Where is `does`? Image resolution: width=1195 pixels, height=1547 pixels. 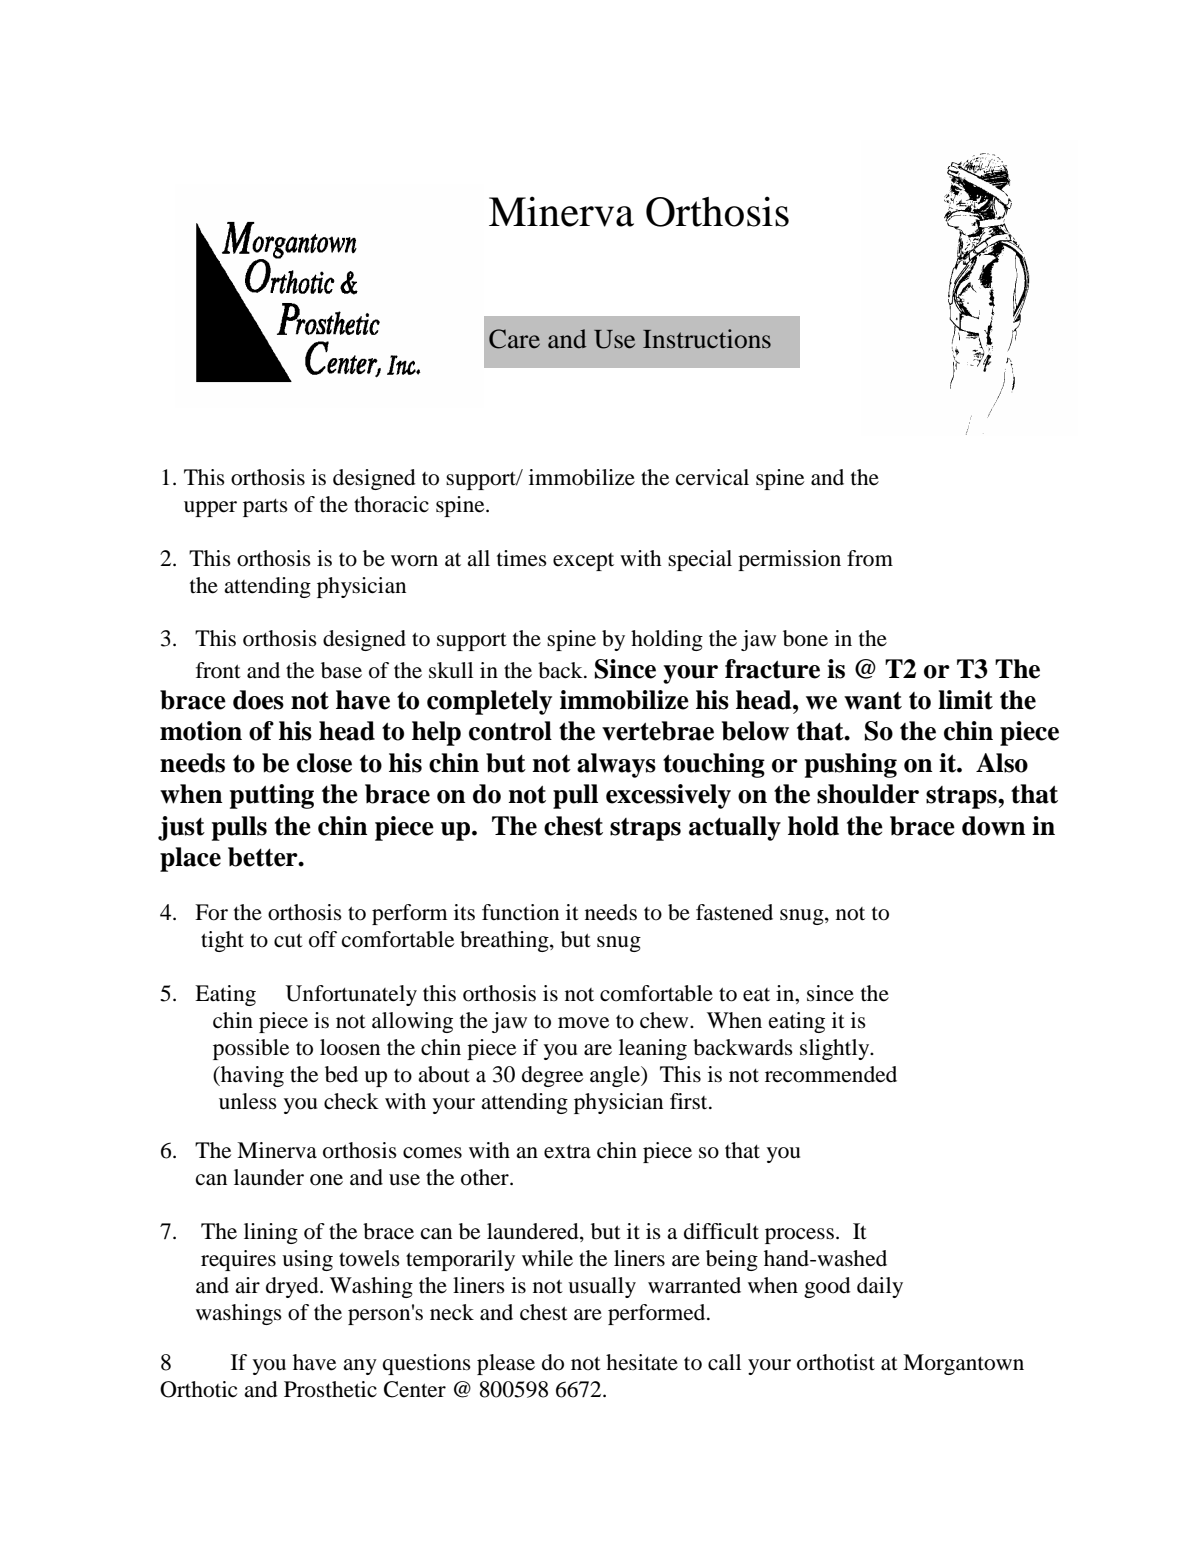
does is located at coordinates (258, 700).
